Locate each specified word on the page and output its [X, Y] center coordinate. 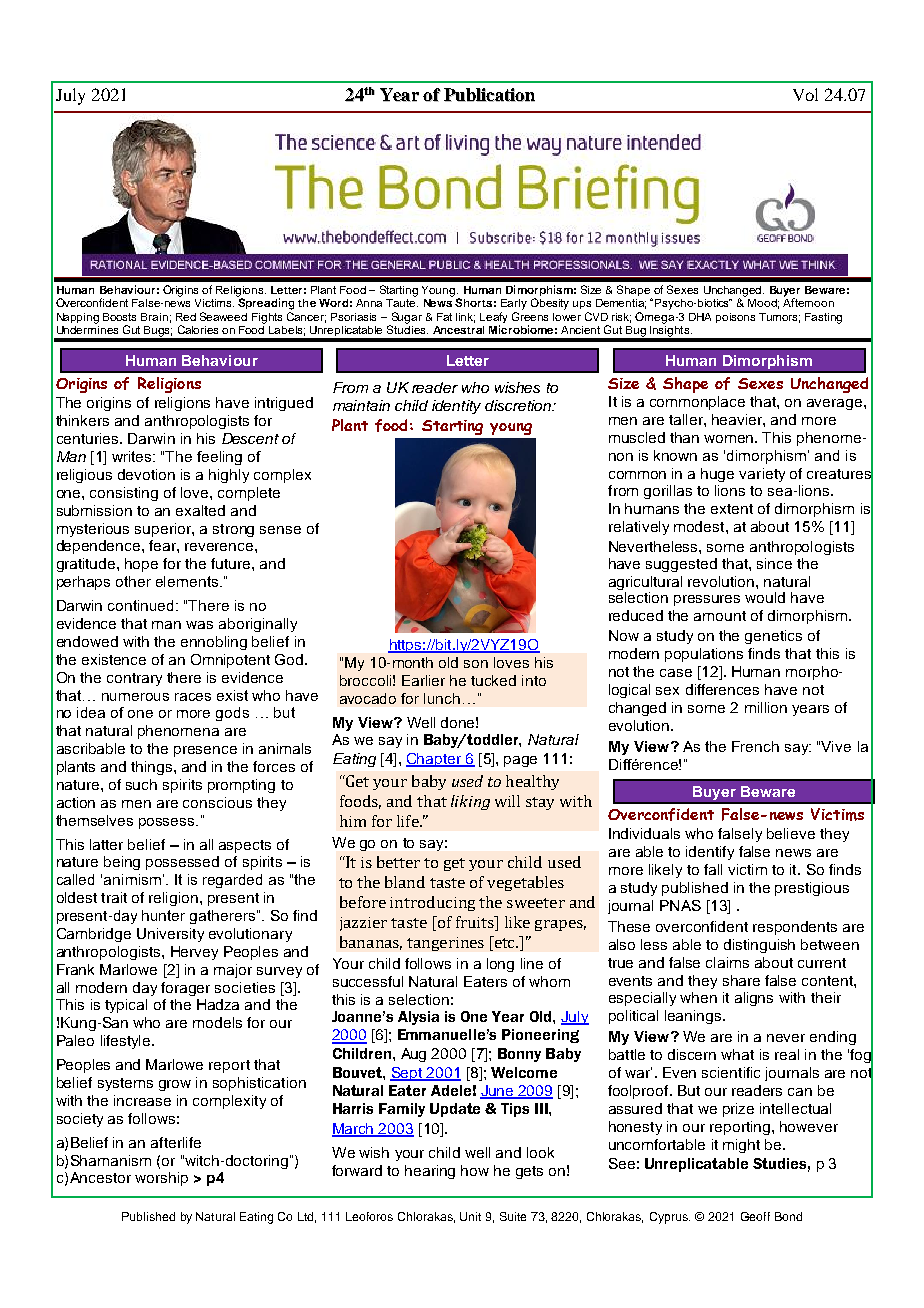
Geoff [755, 1216]
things [153, 768]
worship [161, 1179]
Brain [154, 317]
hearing [430, 1172]
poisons [735, 318]
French [755, 746]
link [465, 318]
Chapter [435, 760]
